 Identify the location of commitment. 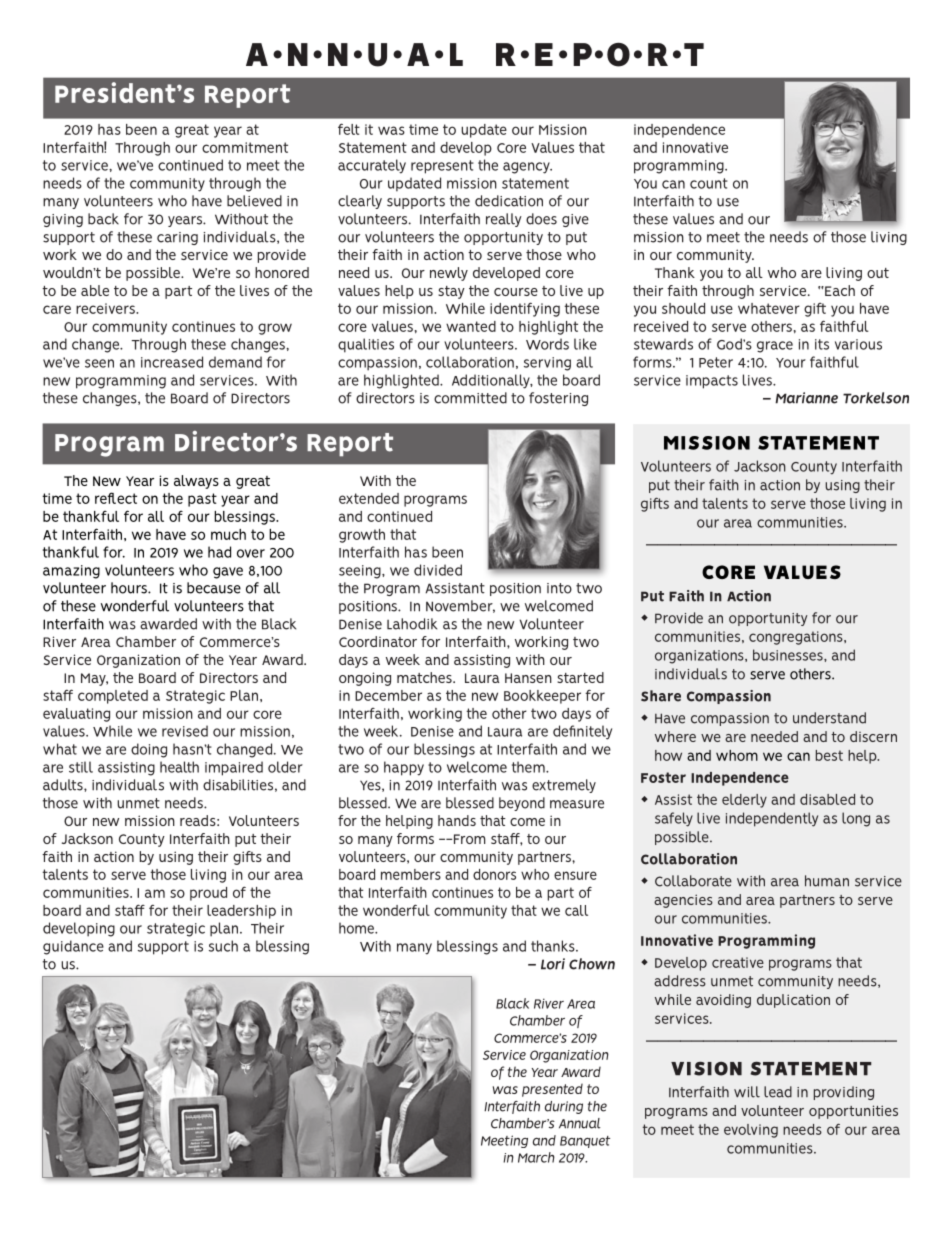
(245, 147).
